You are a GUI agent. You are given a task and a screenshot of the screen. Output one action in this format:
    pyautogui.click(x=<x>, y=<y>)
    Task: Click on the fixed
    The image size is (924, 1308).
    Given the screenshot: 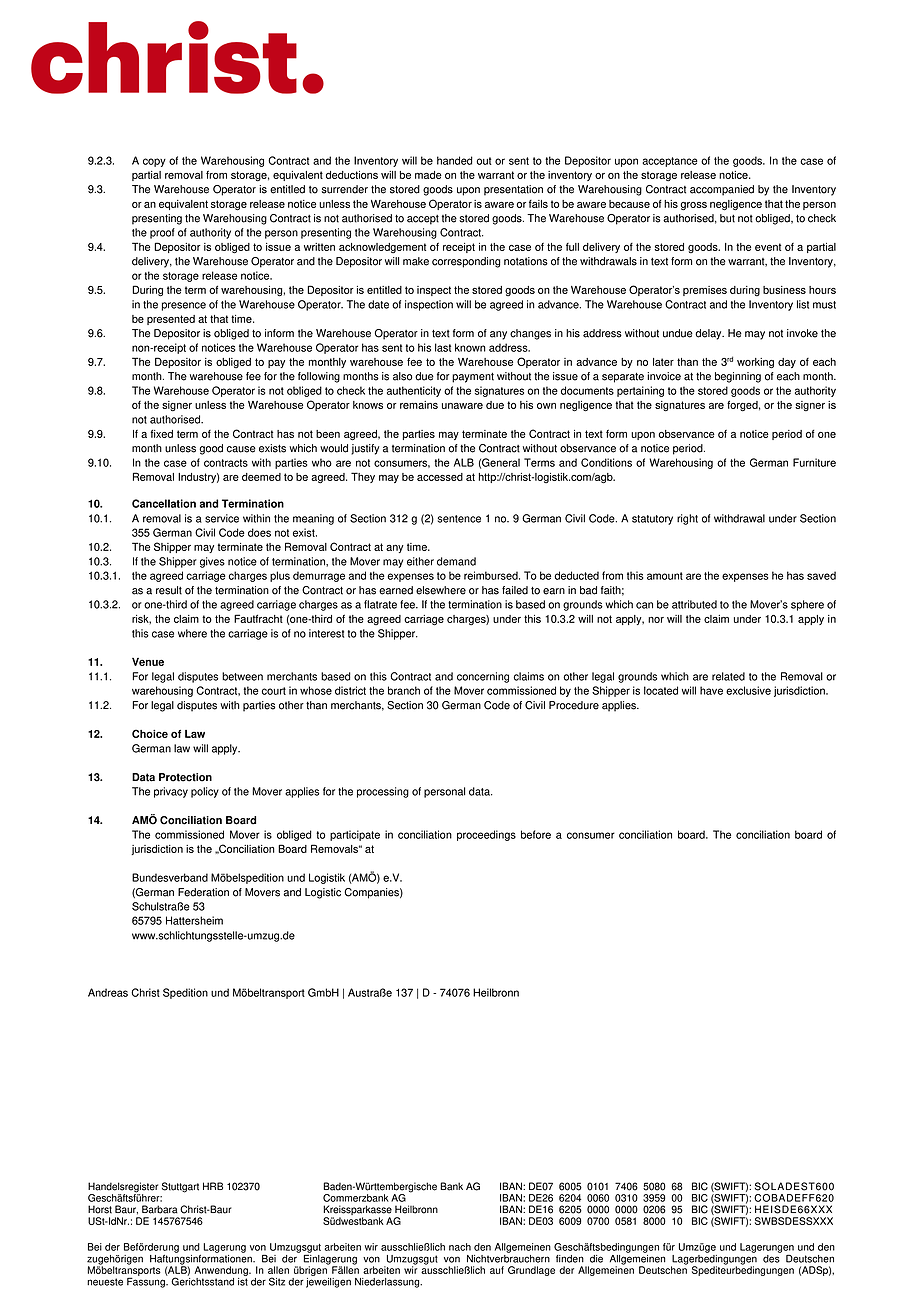 What is the action you would take?
    pyautogui.click(x=161, y=434)
